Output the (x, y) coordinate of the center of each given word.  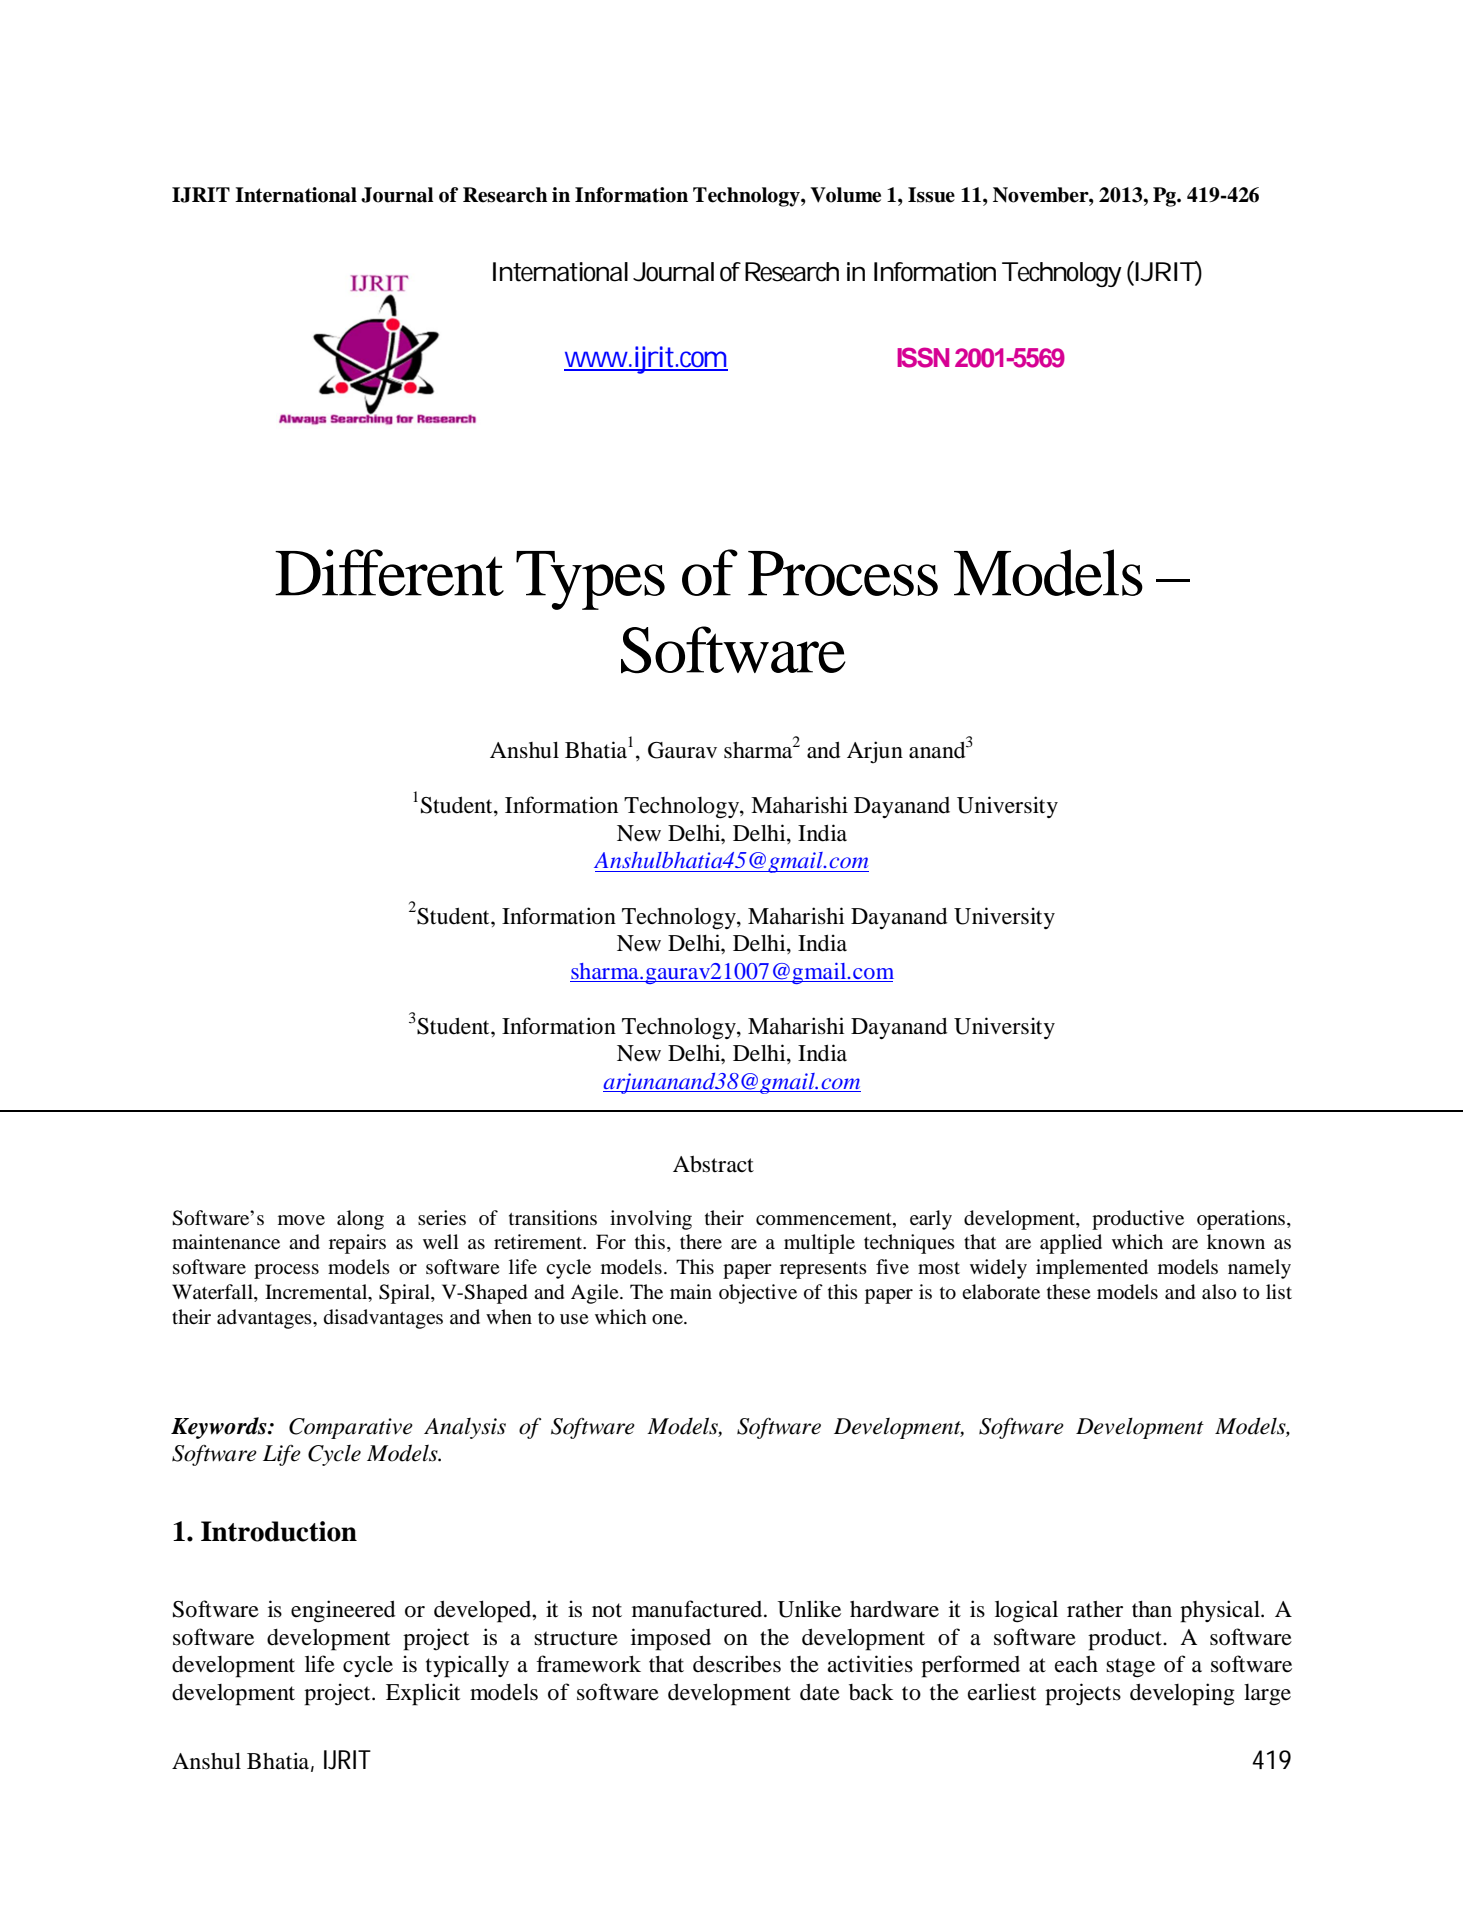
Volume (845, 195)
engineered (343, 1611)
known (1236, 1242)
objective (758, 1294)
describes (737, 1664)
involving (651, 1220)
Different (389, 572)
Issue (931, 195)
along (360, 1220)
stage (1130, 1668)
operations (1242, 1220)
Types (590, 580)
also (1219, 1292)
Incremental (317, 1293)
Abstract (713, 1164)
